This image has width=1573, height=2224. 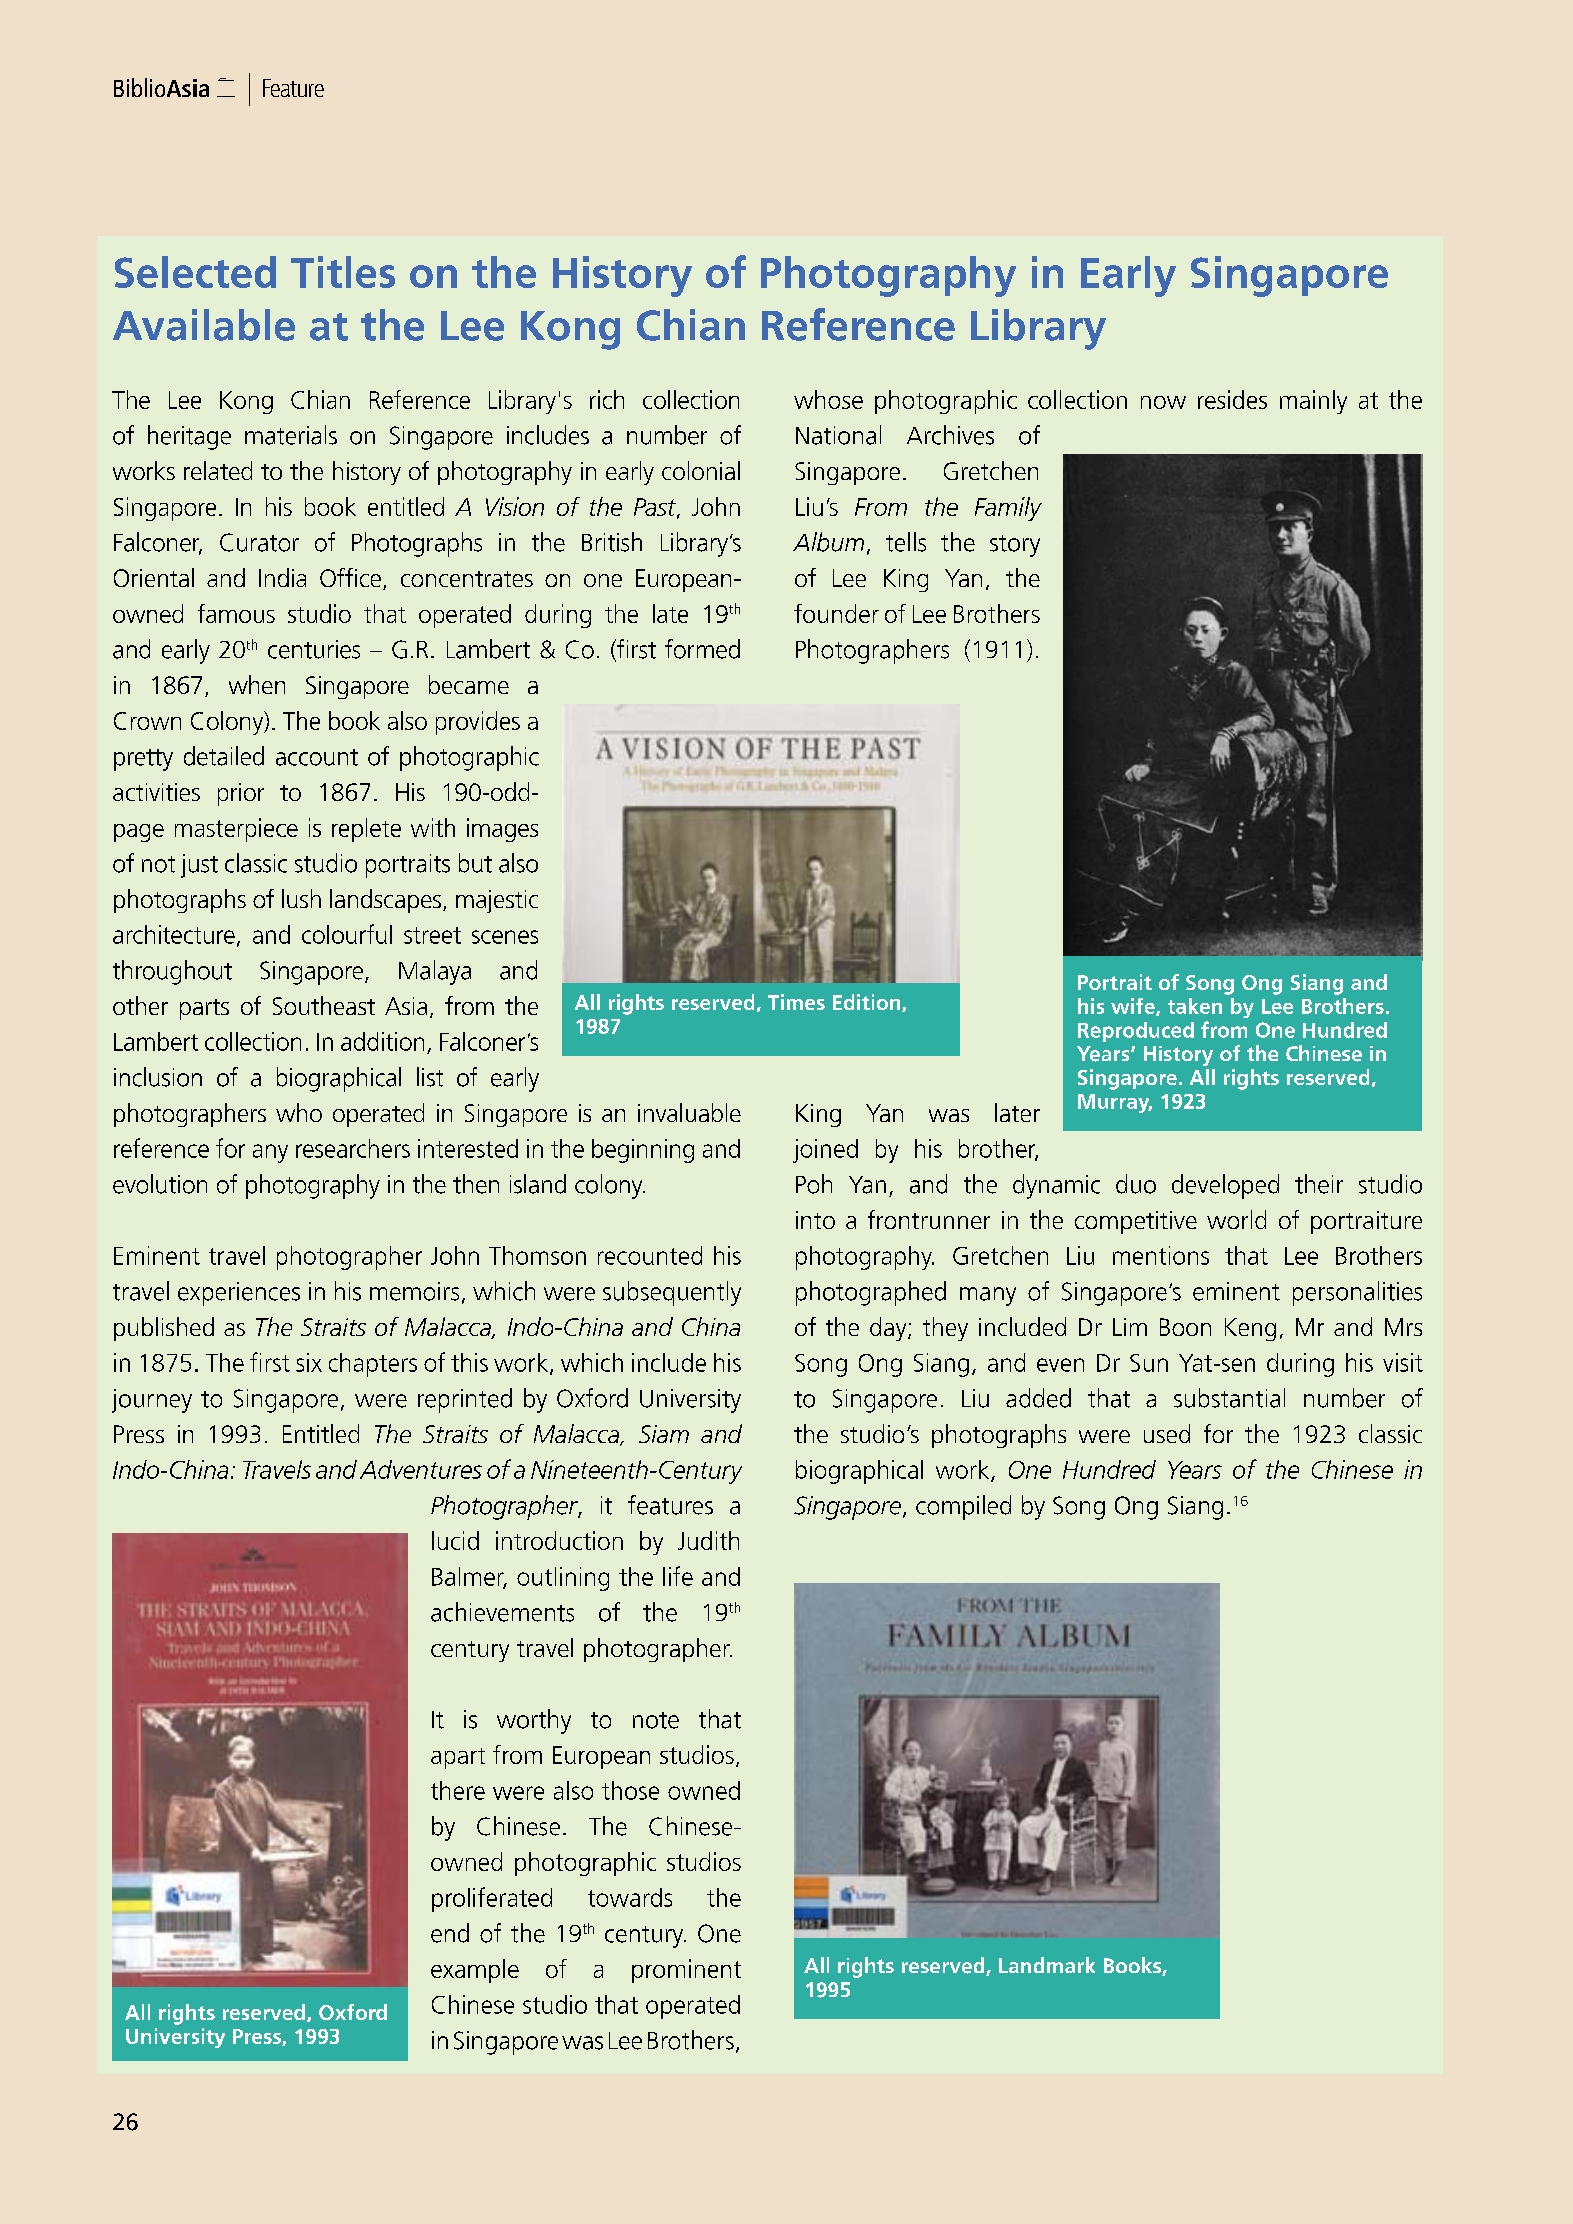 What do you see at coordinates (450, 1933) in the image?
I see `end` at bounding box center [450, 1933].
